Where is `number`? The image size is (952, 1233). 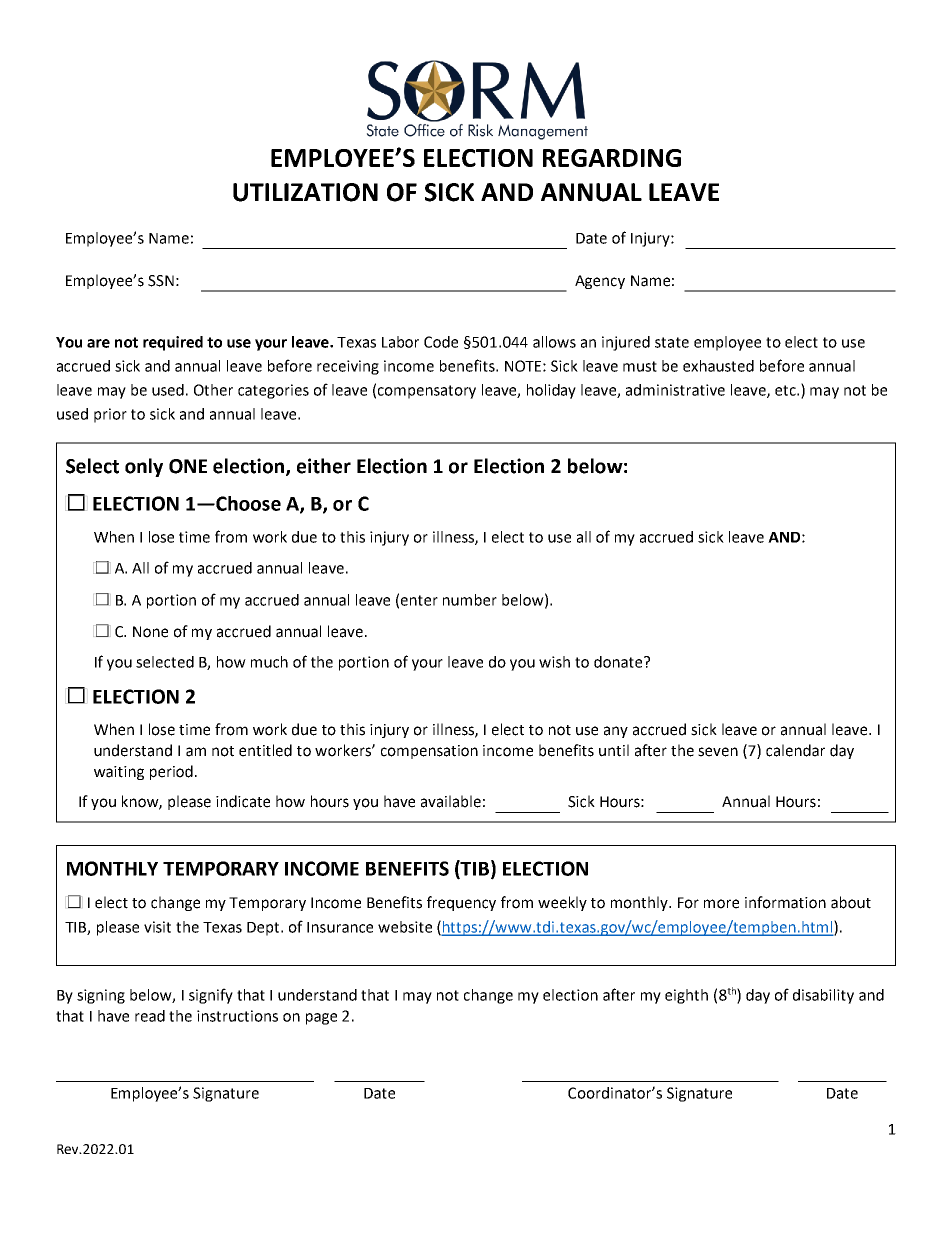 number is located at coordinates (470, 600).
